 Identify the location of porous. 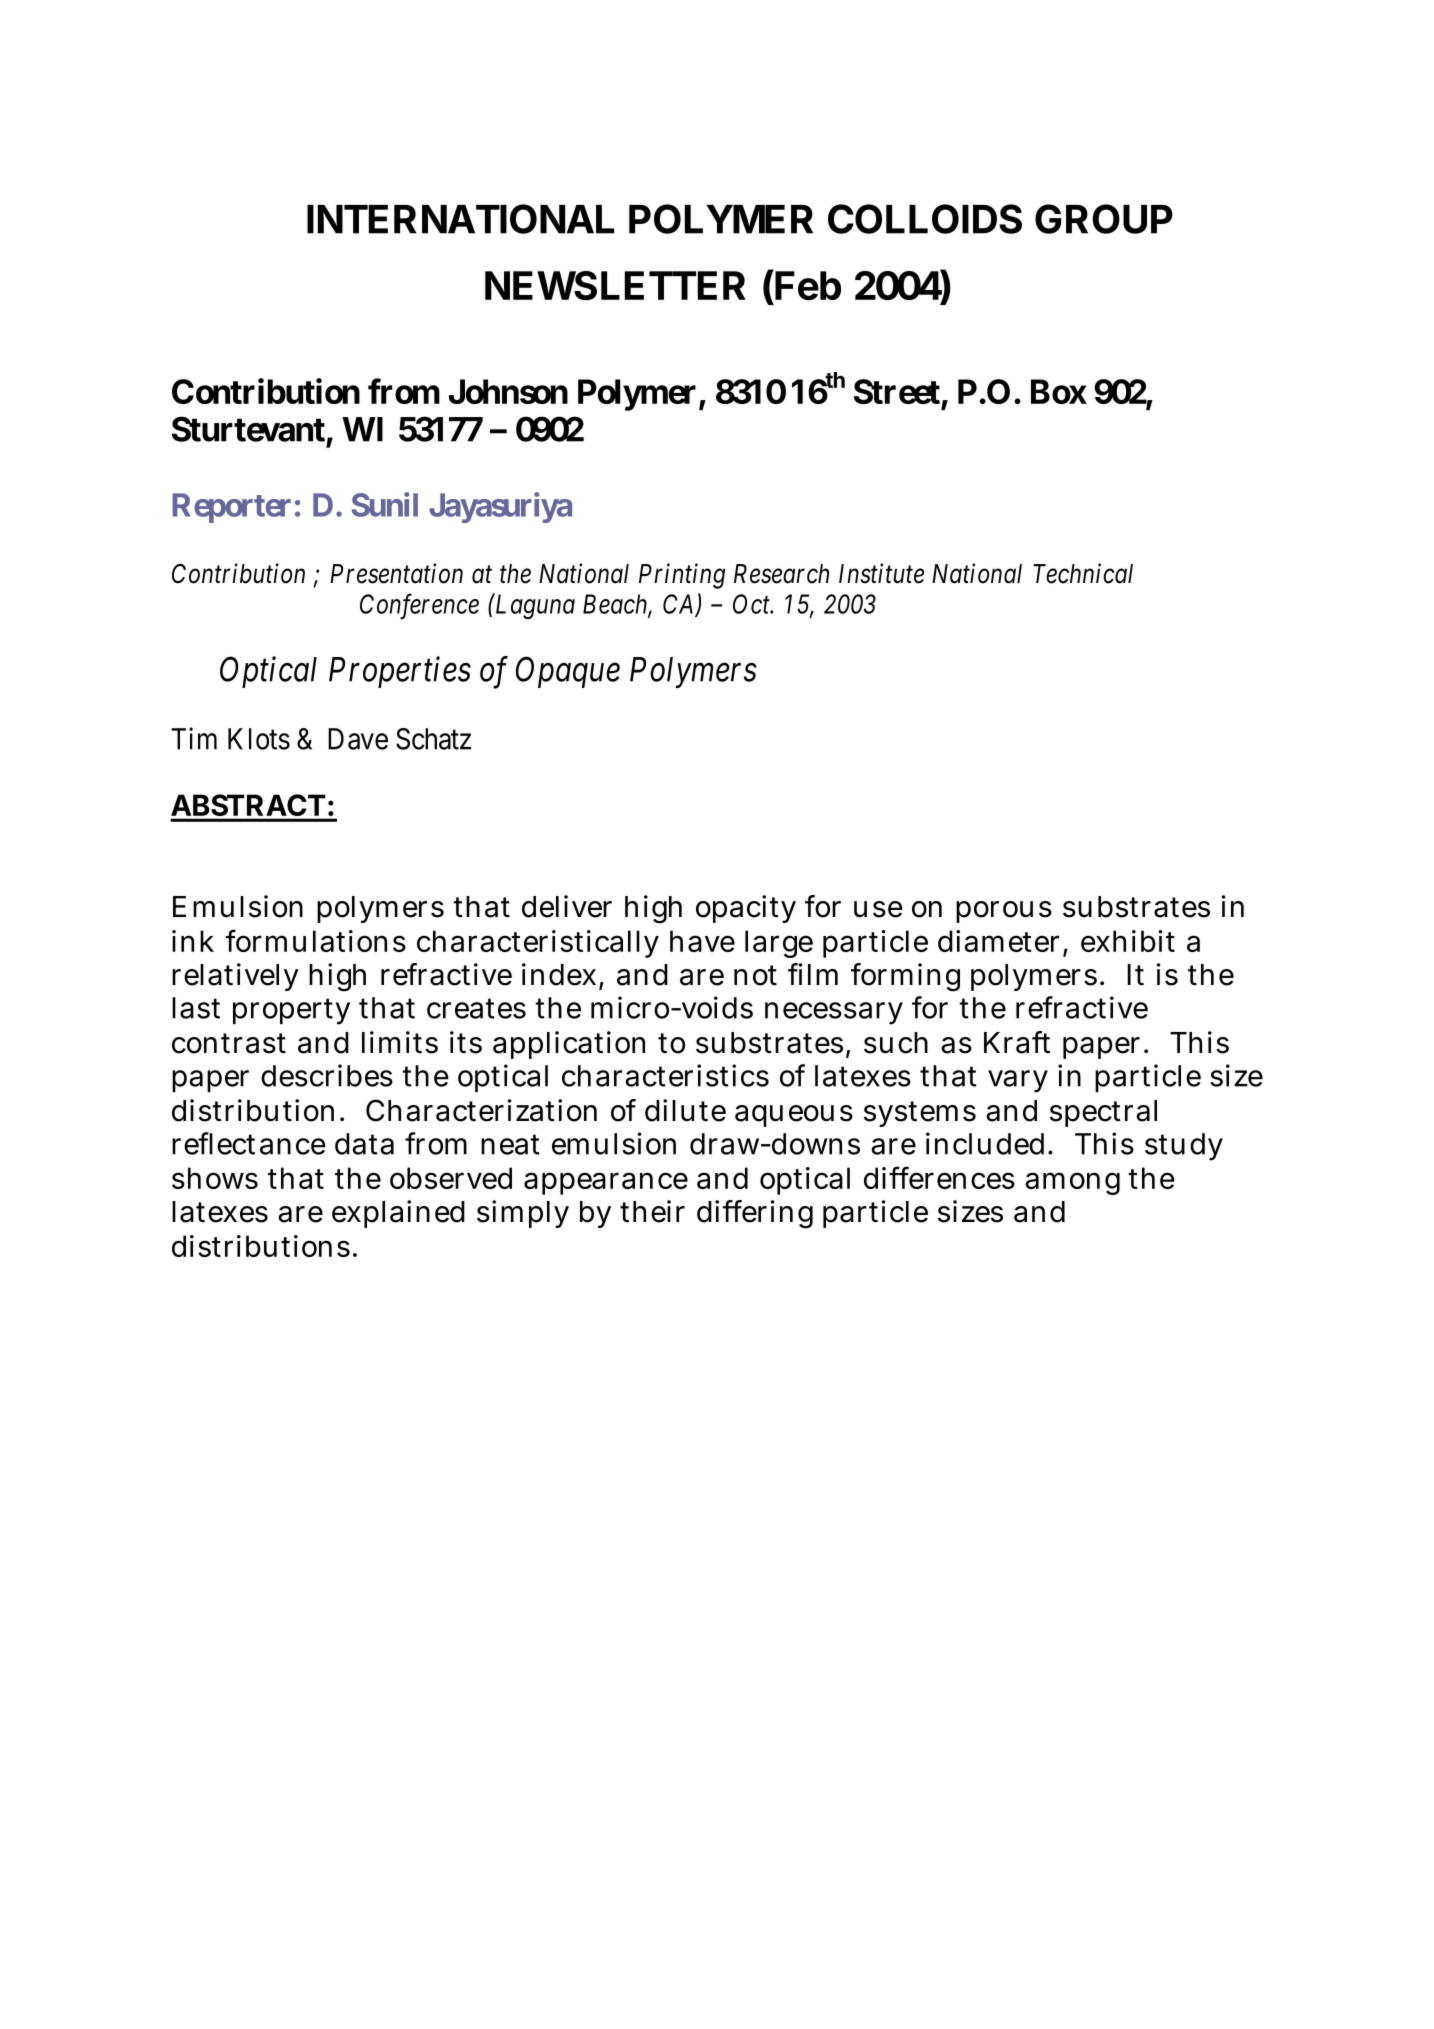
(1004, 912).
